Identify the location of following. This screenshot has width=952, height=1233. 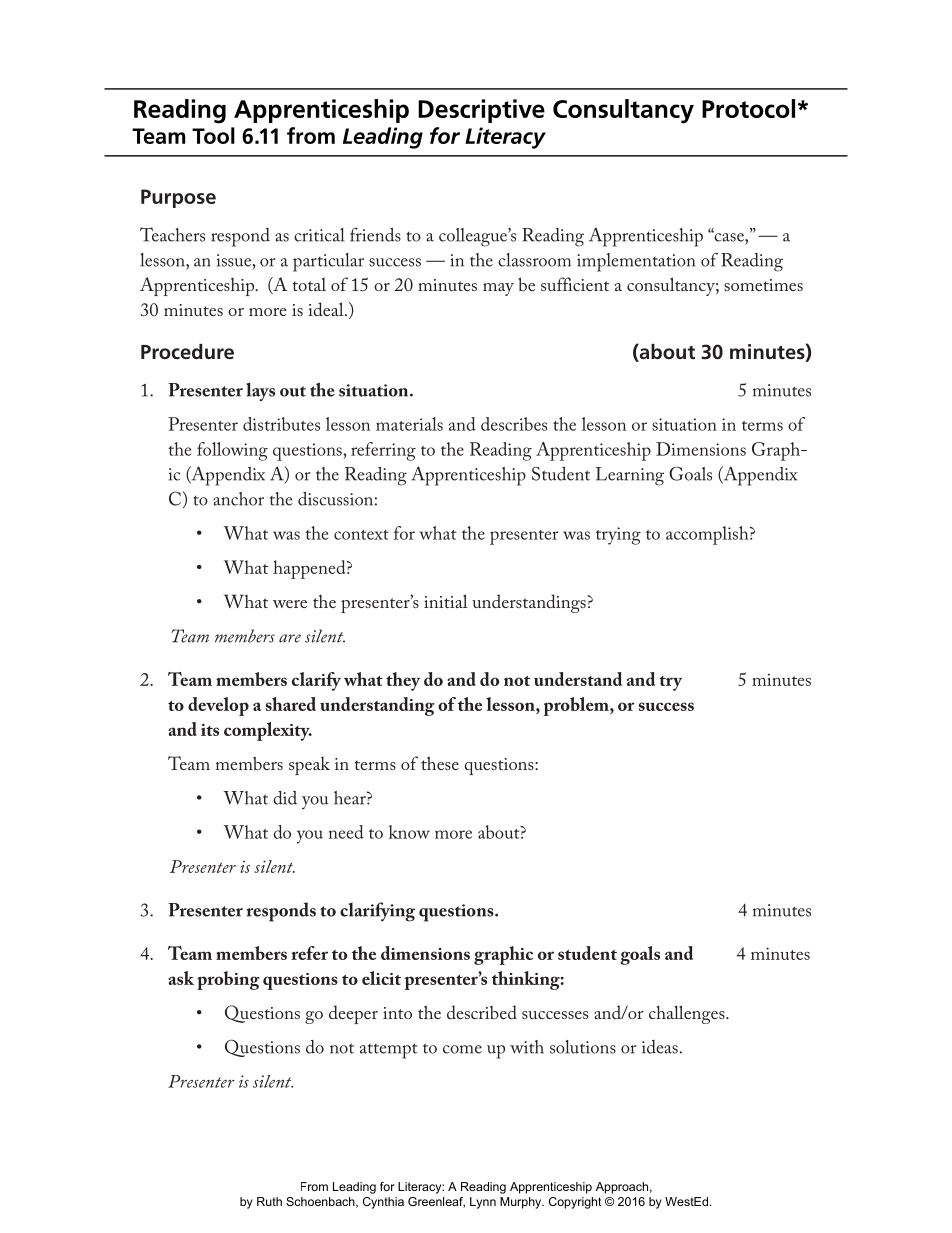
(232, 451).
